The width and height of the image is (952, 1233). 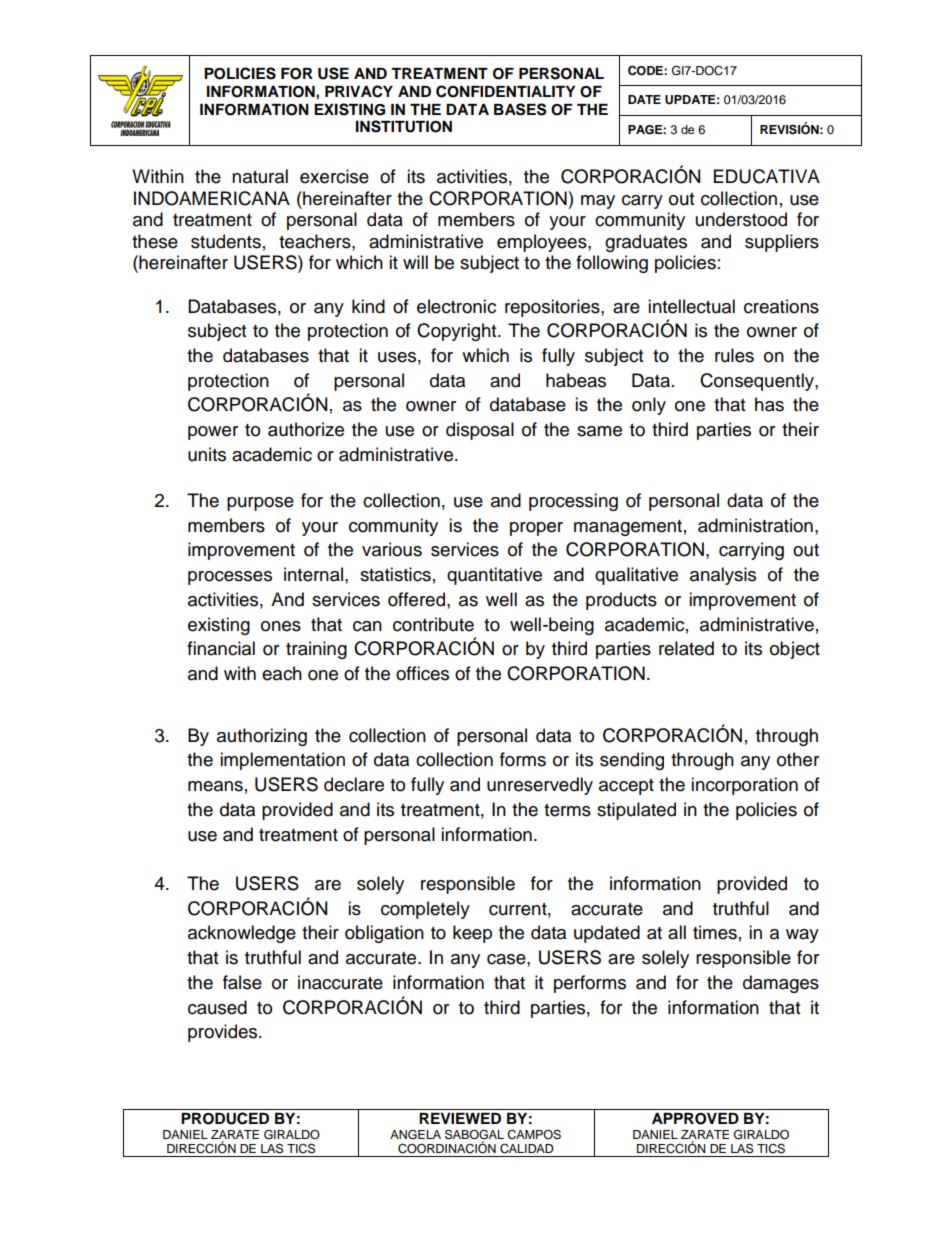 What do you see at coordinates (230, 578) in the image?
I see `processes` at bounding box center [230, 578].
